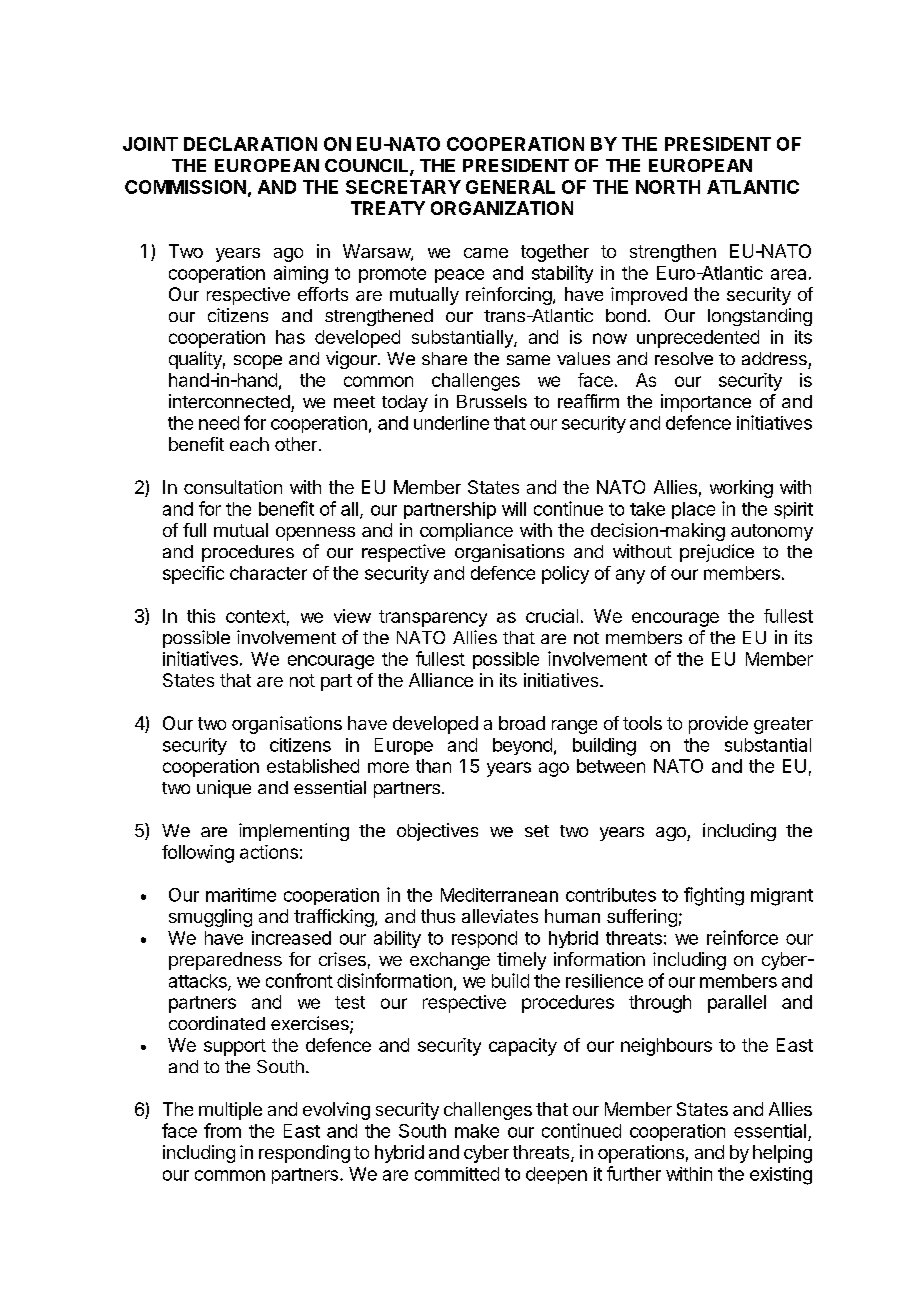  I want to click on provide, so click(718, 725).
